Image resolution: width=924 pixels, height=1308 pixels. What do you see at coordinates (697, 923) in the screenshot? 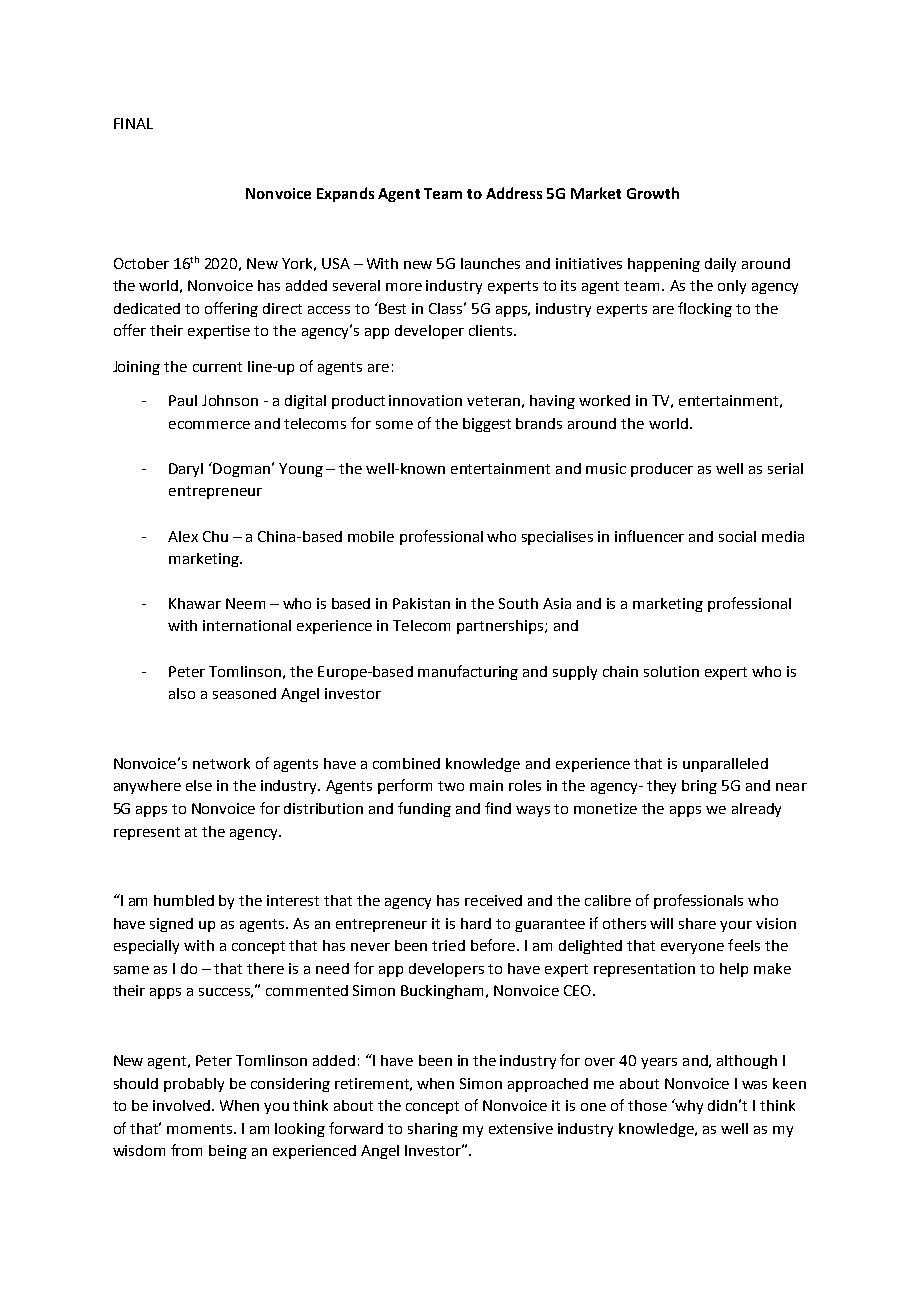
I see `share` at bounding box center [697, 923].
